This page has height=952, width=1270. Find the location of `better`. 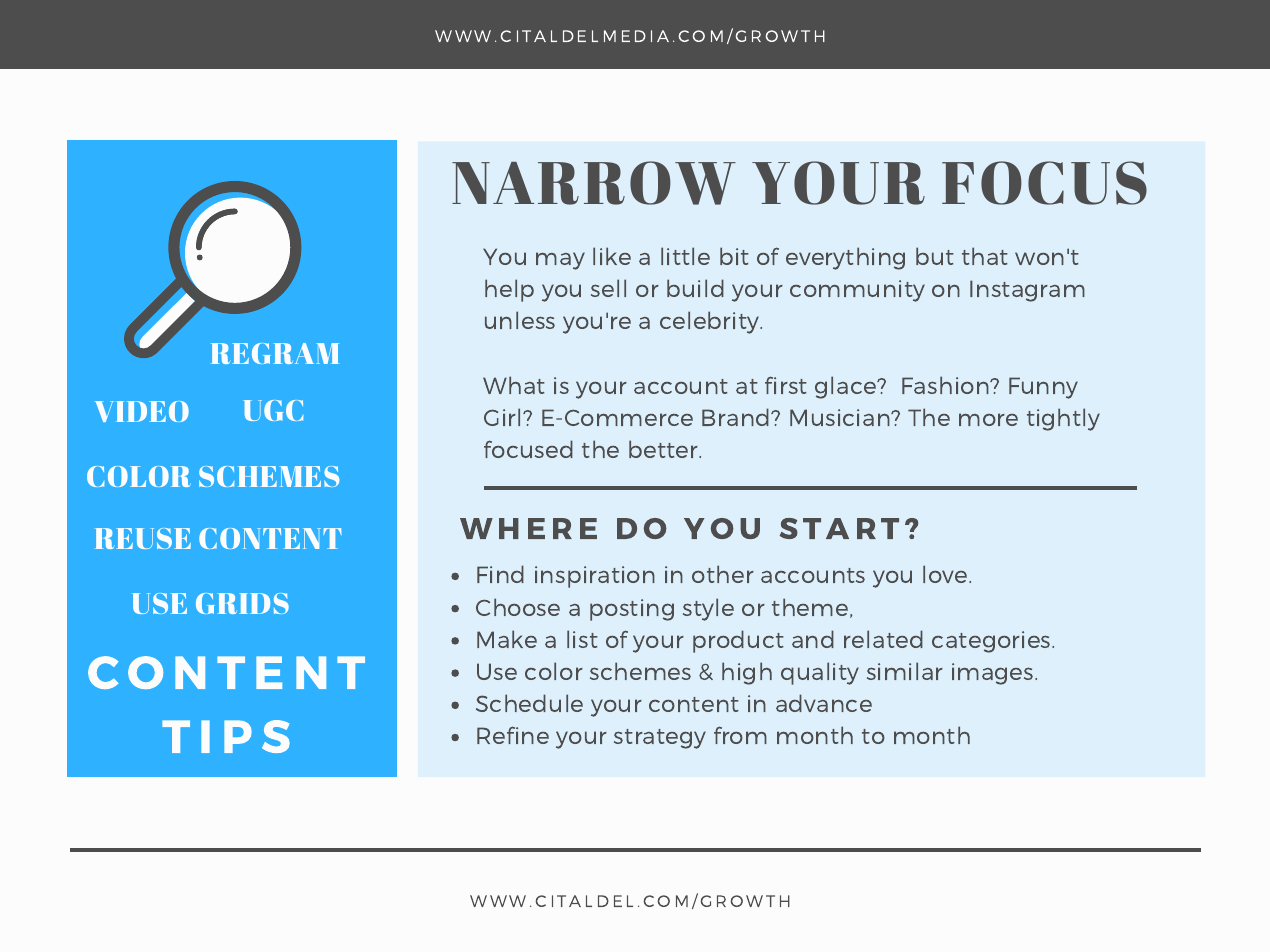

better is located at coordinates (665, 449).
